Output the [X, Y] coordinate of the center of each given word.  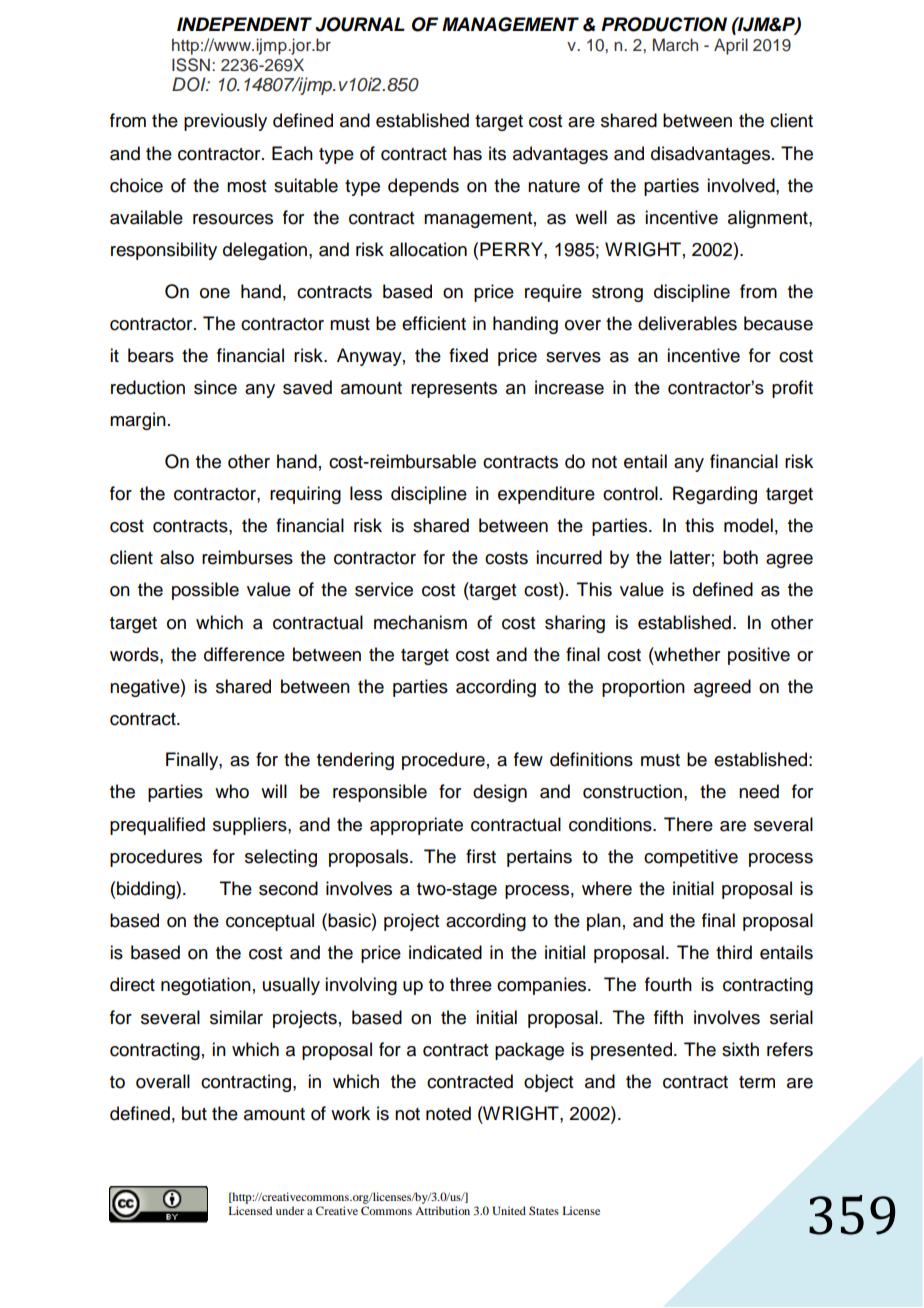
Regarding [715, 495]
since [215, 387]
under [290, 1210]
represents [454, 390]
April [731, 46]
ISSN [191, 65]
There [688, 824]
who [232, 791]
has [467, 153]
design [500, 793]
